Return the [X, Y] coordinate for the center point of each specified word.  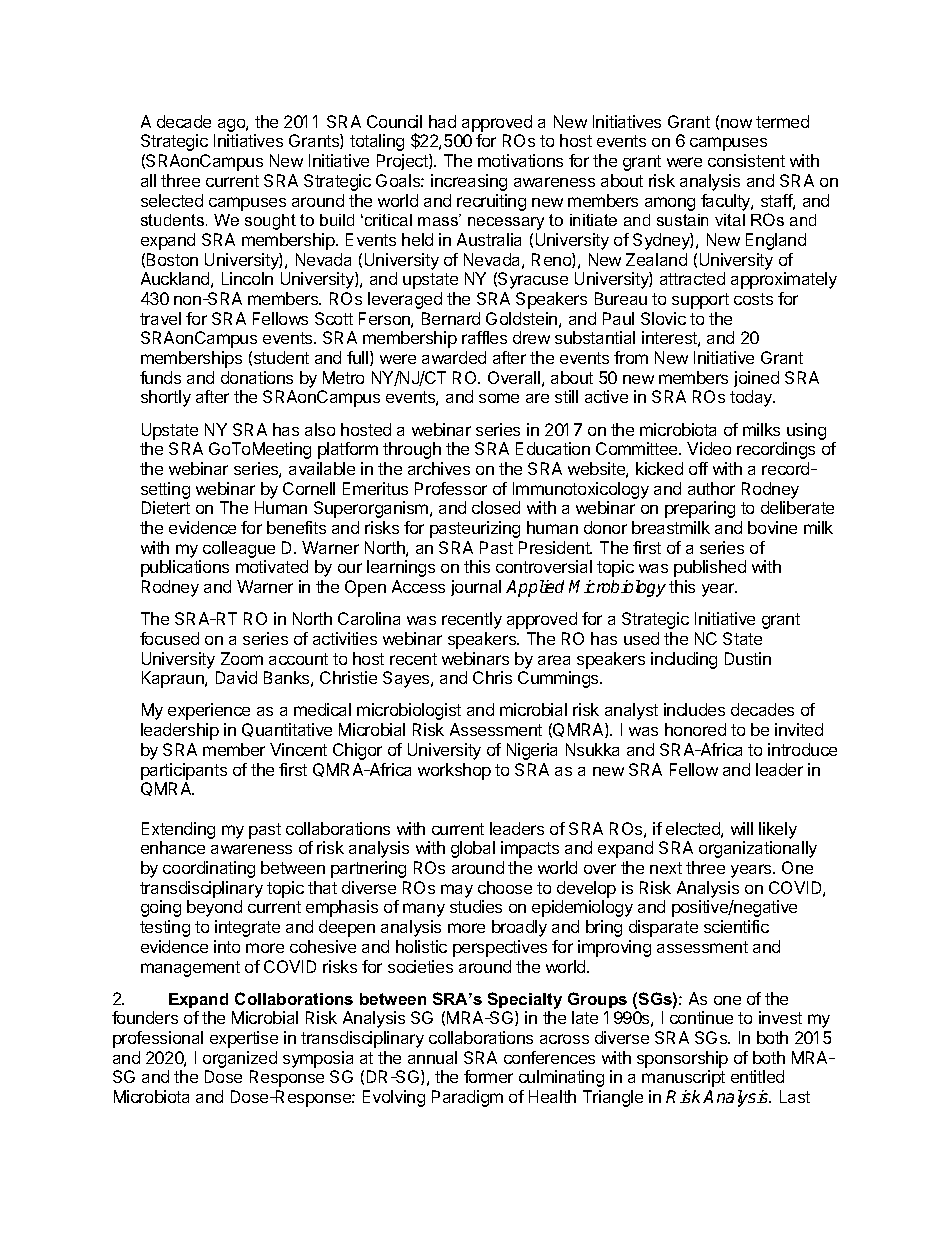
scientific [736, 926]
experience [209, 711]
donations [257, 377]
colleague [239, 549]
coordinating [209, 869]
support [700, 301]
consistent [746, 160]
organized [240, 1061]
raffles [484, 337]
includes [694, 709]
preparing [700, 509]
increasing [469, 182]
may [457, 891]
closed [496, 507]
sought [270, 222]
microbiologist [409, 711]
